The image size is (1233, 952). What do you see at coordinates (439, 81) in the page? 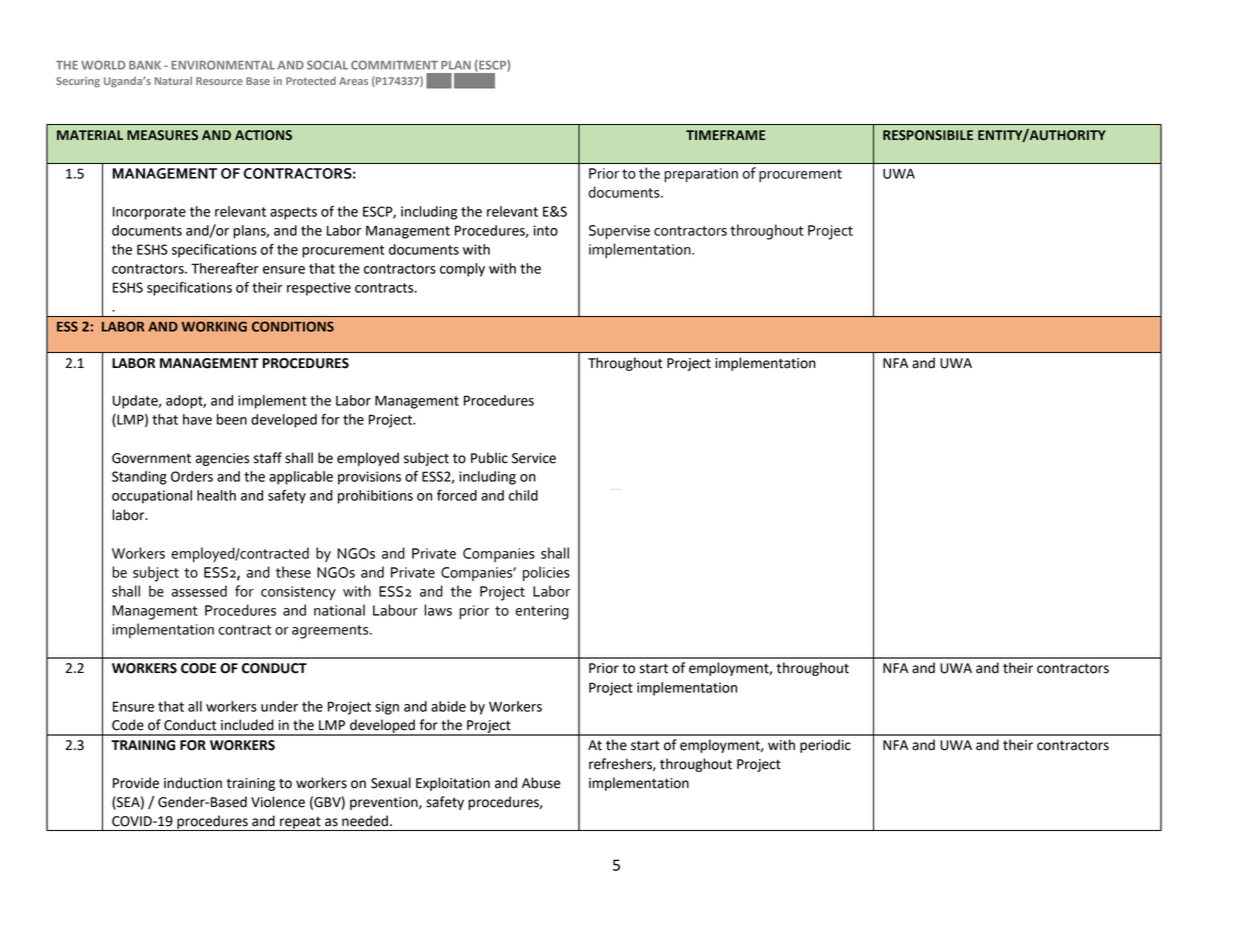
I see `April` at bounding box center [439, 81].
